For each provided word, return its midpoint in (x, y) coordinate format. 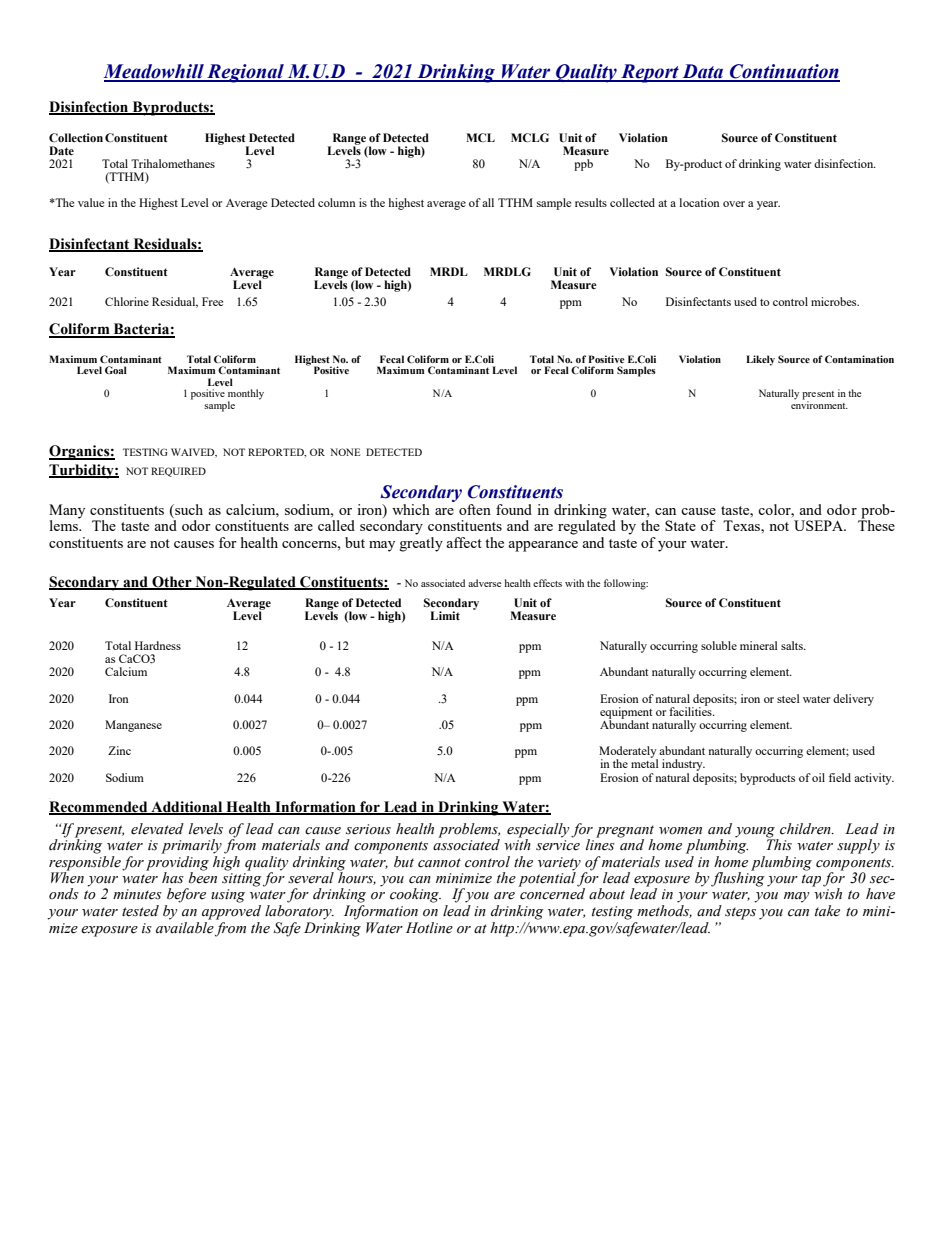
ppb (583, 165)
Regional (245, 73)
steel (788, 698)
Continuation (784, 72)
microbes (835, 301)
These (876, 524)
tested (140, 911)
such (188, 509)
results (591, 202)
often (475, 509)
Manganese (133, 726)
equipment (626, 714)
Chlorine (127, 301)
